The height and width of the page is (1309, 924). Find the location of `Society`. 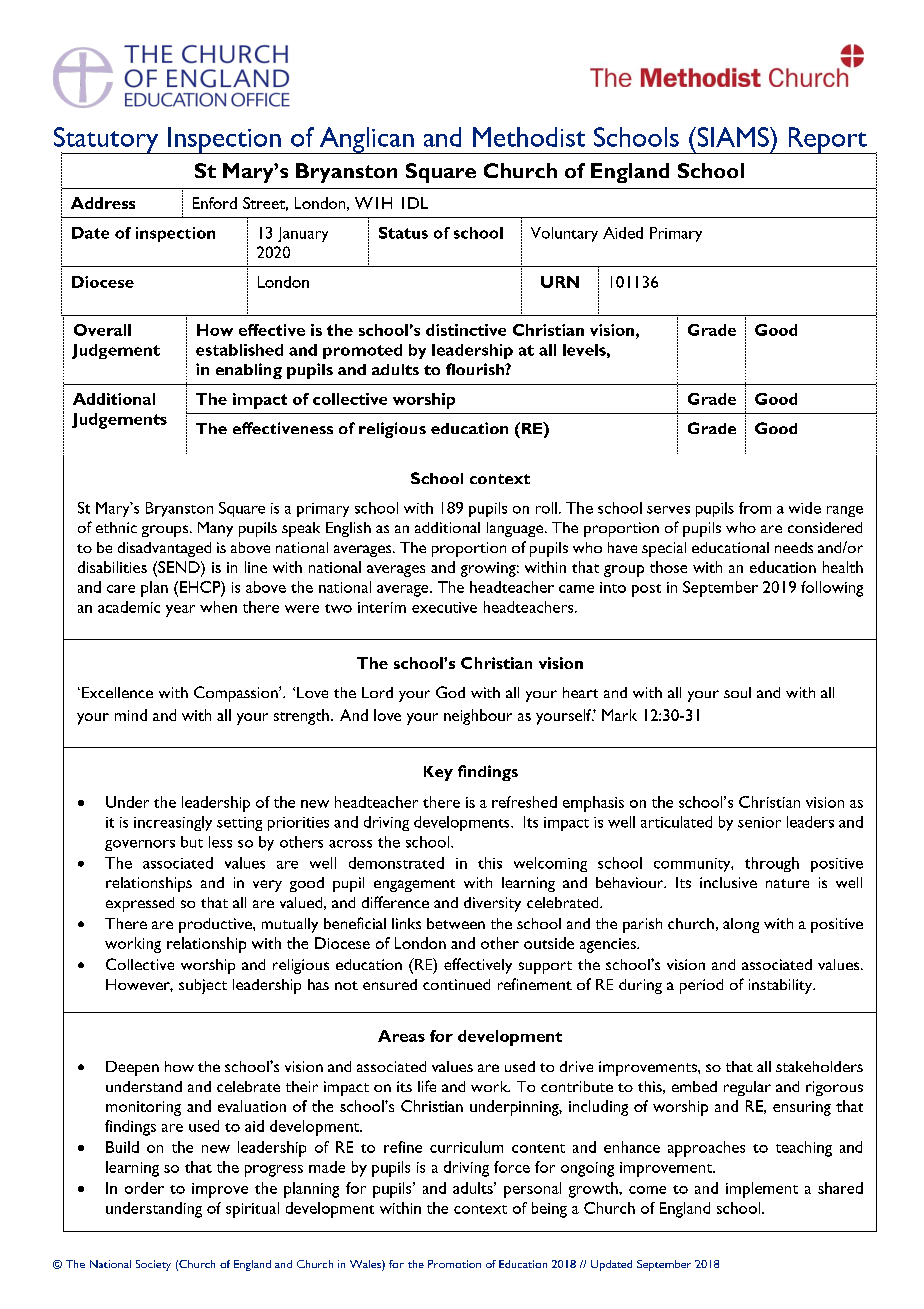

Society is located at coordinates (153, 1265).
